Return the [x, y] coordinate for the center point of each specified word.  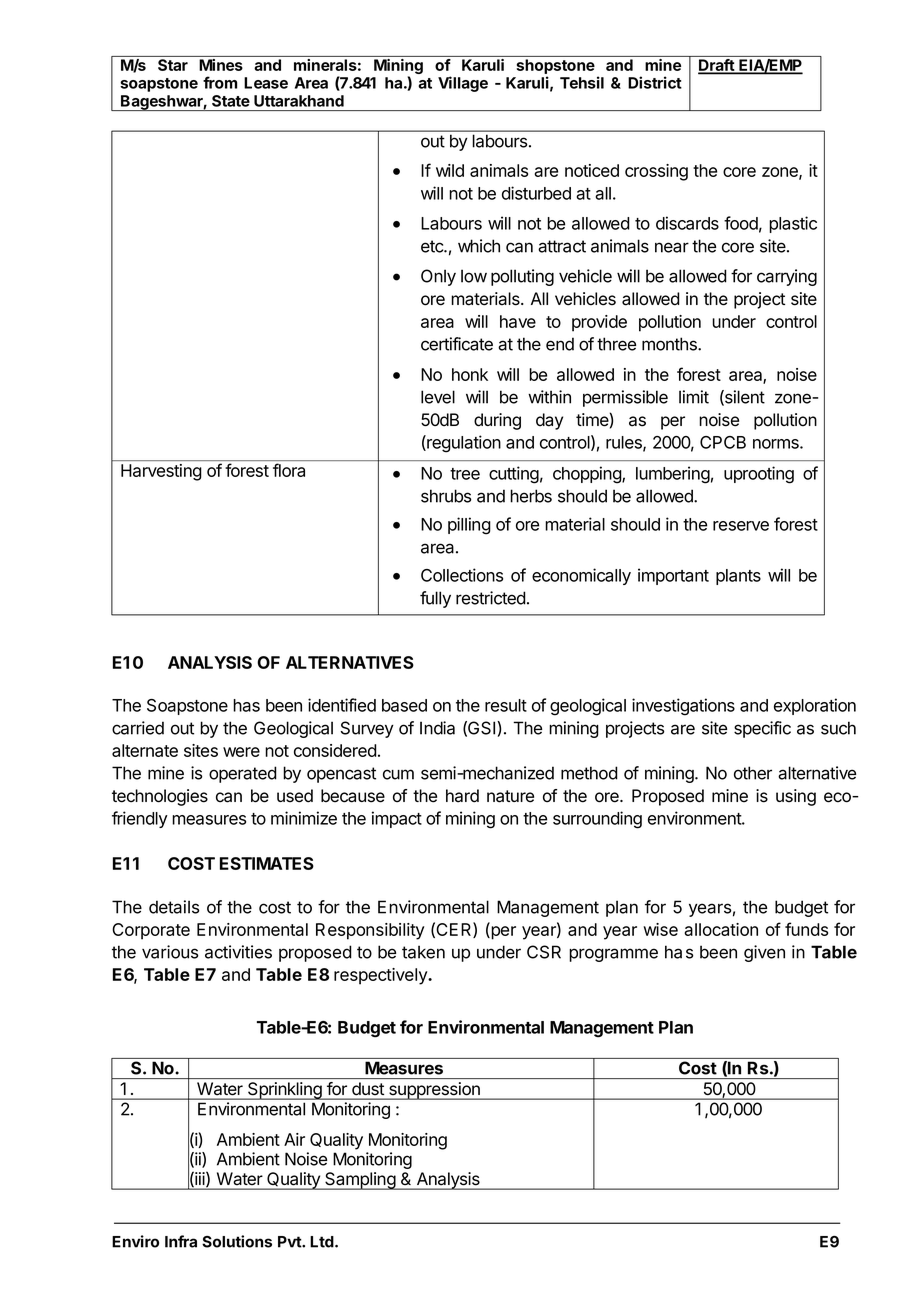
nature [510, 796]
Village [463, 84]
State [231, 101]
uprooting [759, 475]
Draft [717, 66]
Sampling [360, 1181]
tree [465, 474]
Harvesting [161, 472]
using [796, 797]
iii [200, 1179]
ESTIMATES [267, 863]
